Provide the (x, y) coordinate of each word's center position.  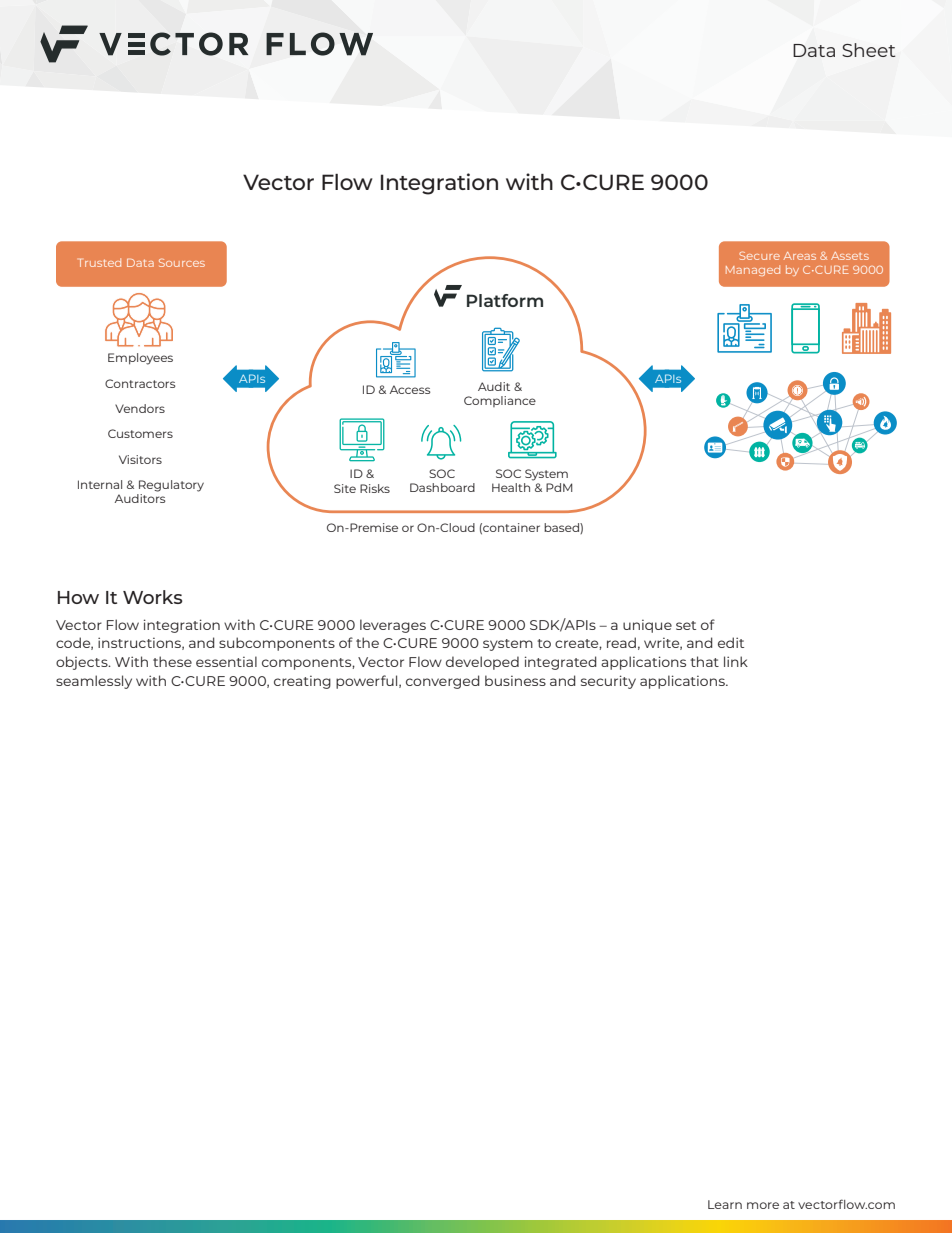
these (172, 661)
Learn (725, 1204)
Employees (140, 359)
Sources (182, 262)
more (763, 1205)
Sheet (869, 50)
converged (443, 682)
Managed (753, 270)
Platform (505, 300)
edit (731, 642)
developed (482, 663)
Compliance (500, 401)
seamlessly (94, 682)
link (736, 661)
